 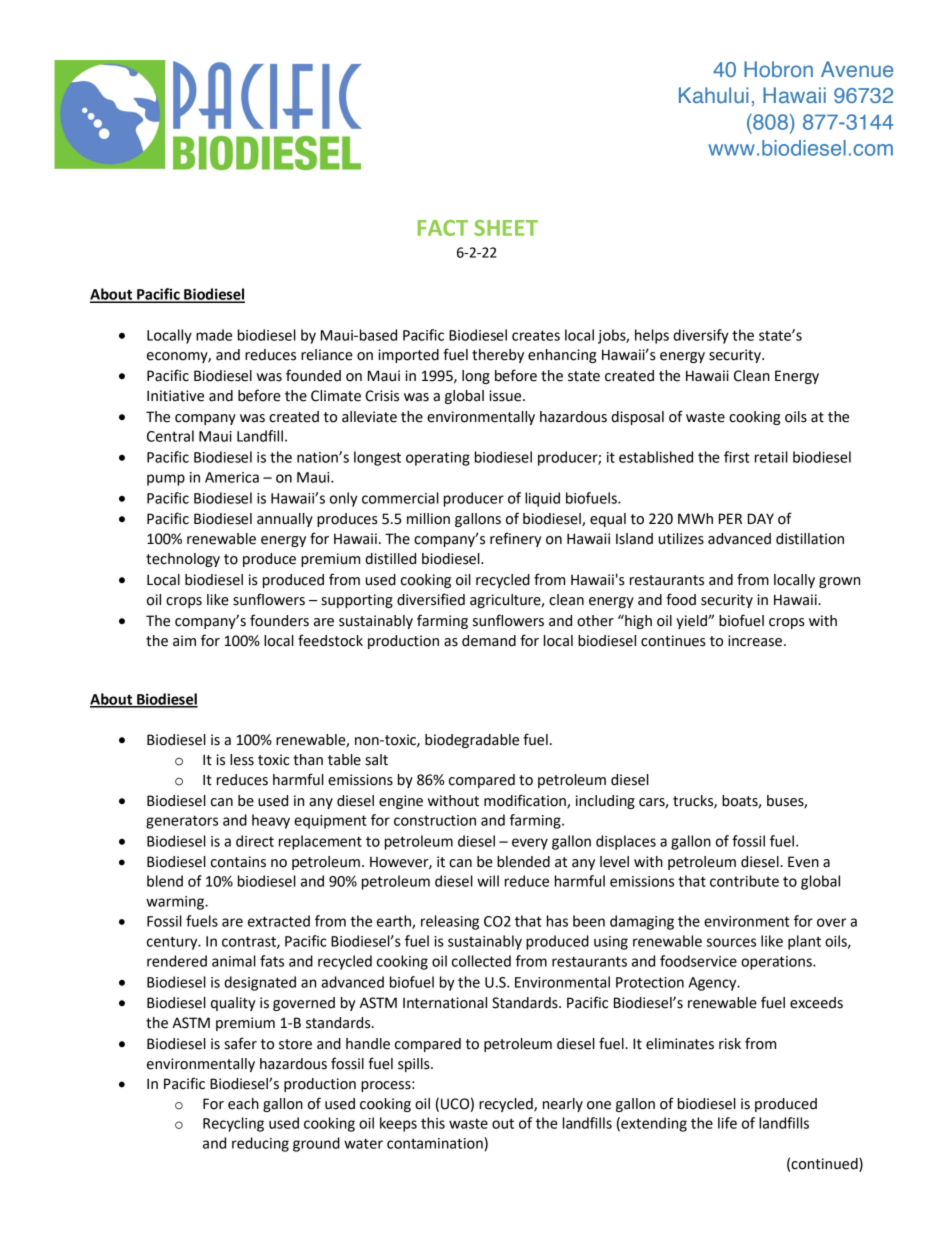 I want to click on less, so click(x=242, y=760).
